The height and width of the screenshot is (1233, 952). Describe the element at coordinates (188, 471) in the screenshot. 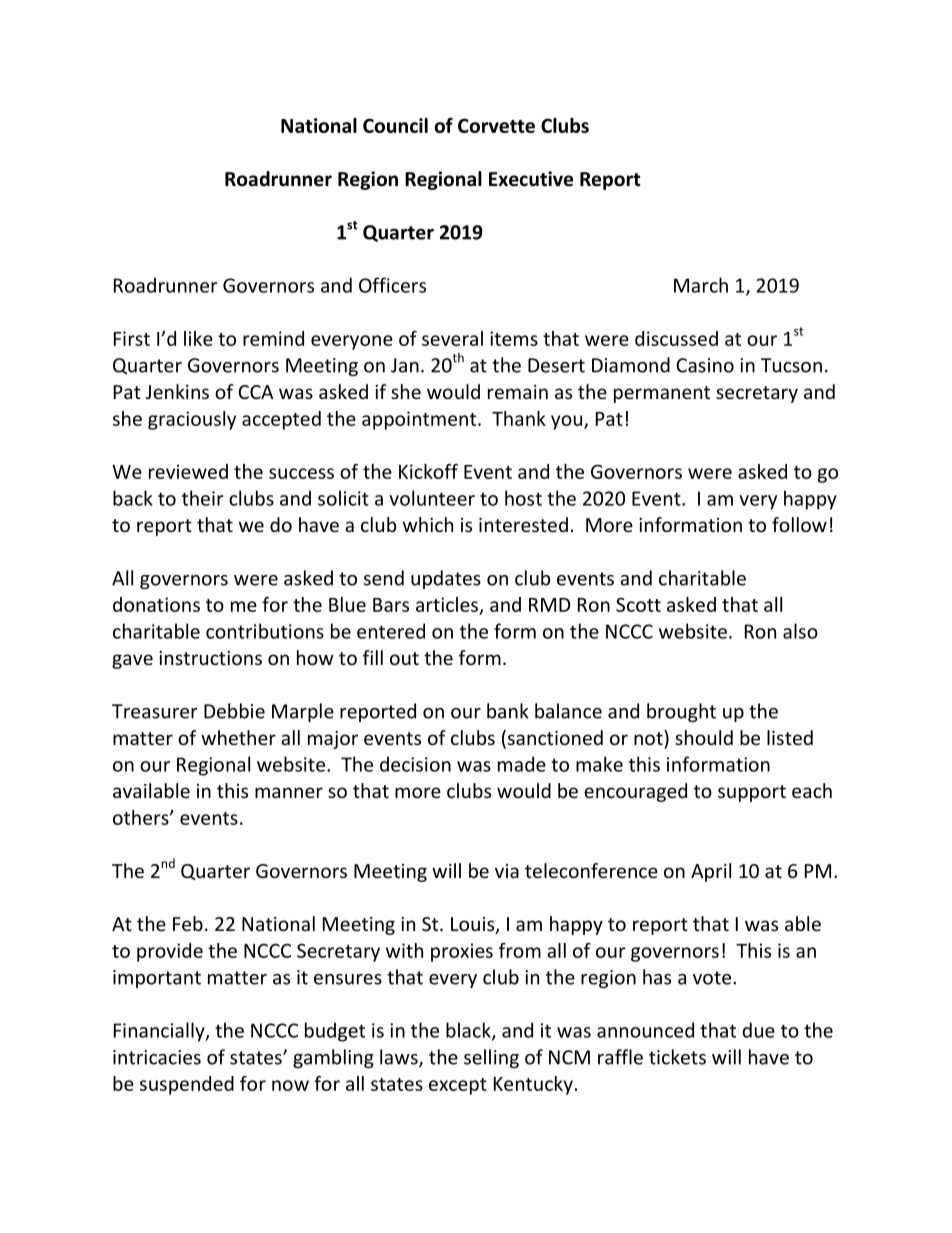

I see `reviewed` at that location.
